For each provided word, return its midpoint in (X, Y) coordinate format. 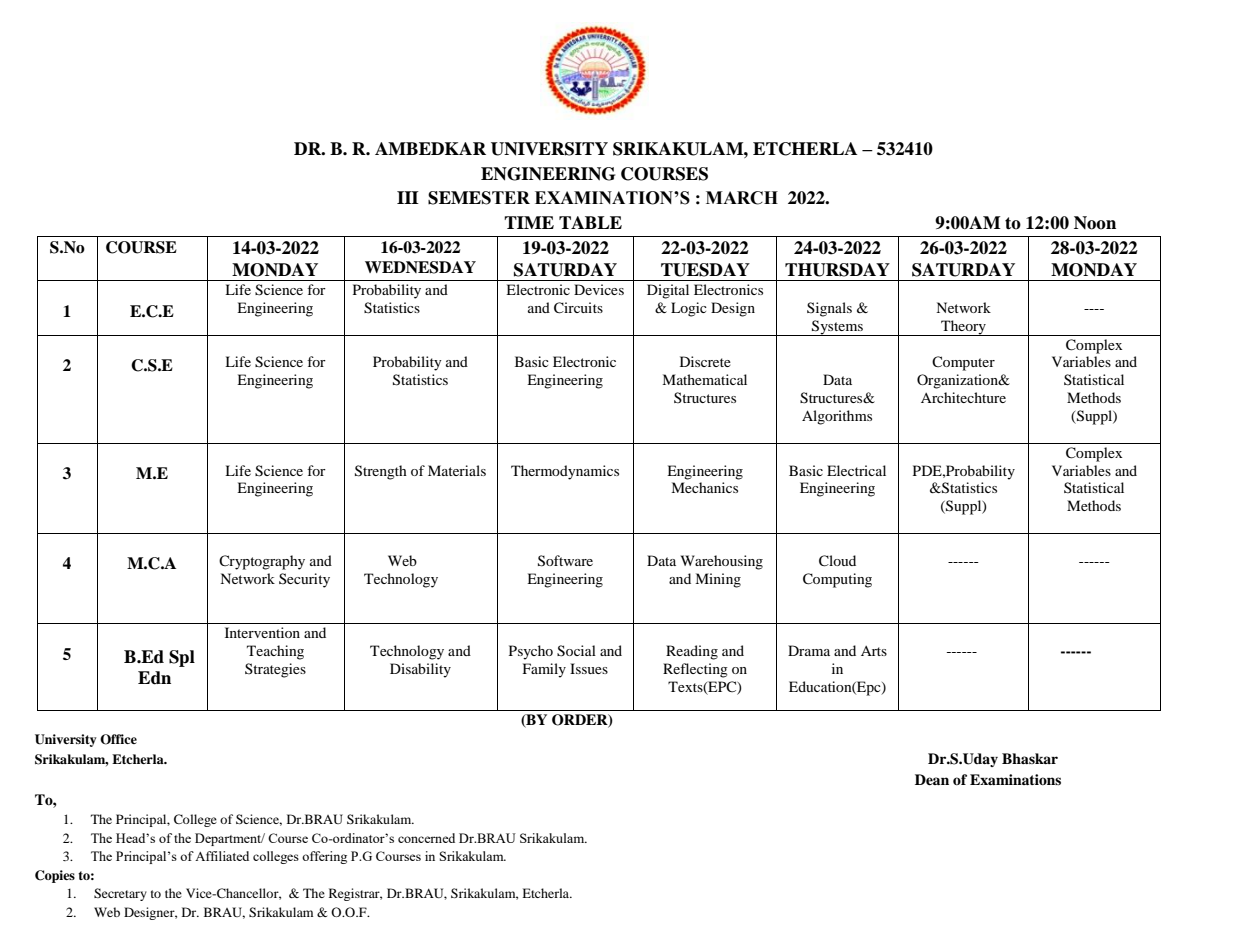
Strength (381, 472)
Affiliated (222, 856)
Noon (1095, 223)
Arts (874, 651)
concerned (426, 838)
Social (576, 651)
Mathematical (704, 379)
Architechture (963, 397)
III (408, 197)
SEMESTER (479, 198)
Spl (182, 658)
